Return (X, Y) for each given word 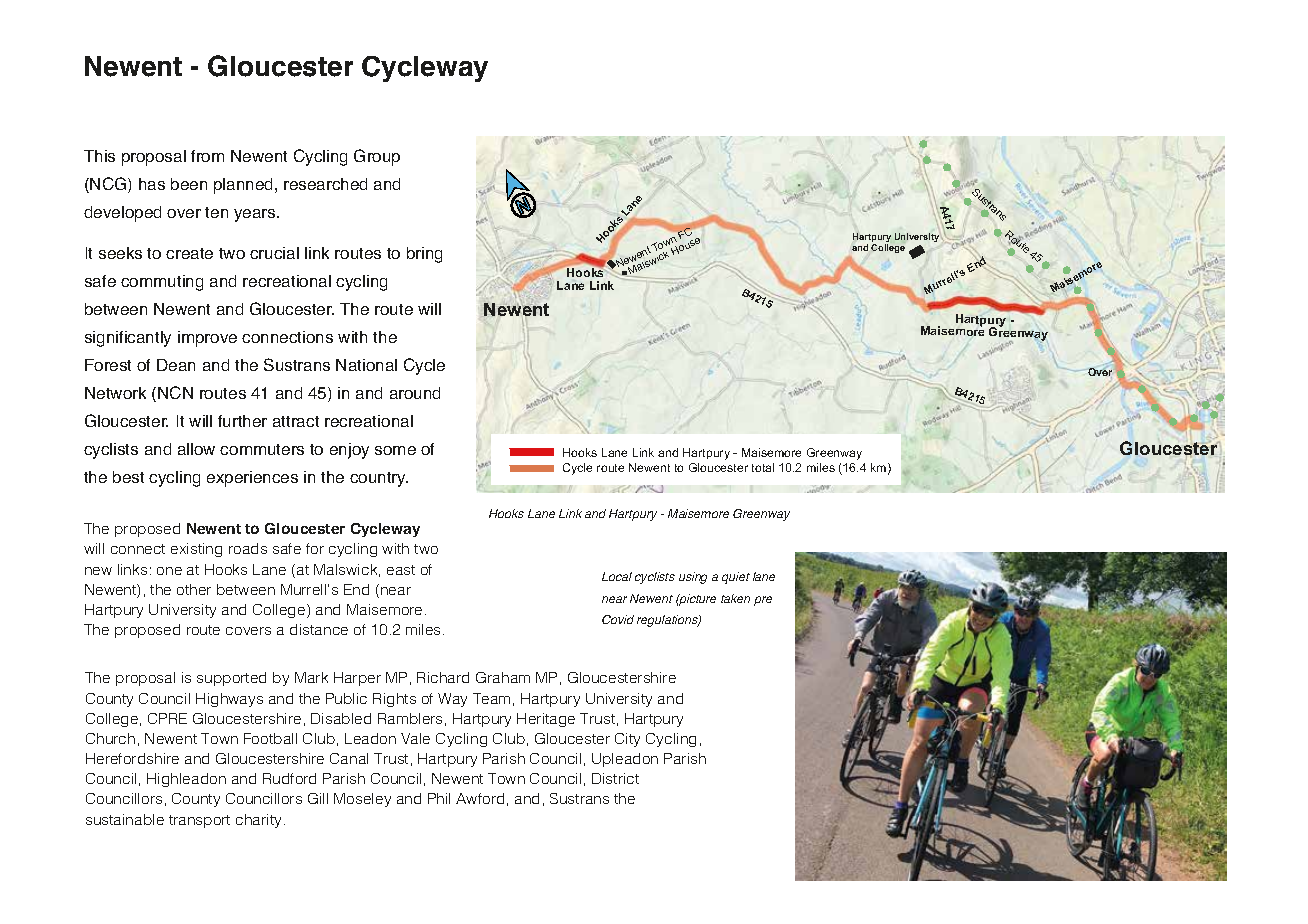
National (366, 365)
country (379, 479)
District (615, 778)
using (693, 578)
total (763, 467)
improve (207, 339)
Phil (439, 798)
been (189, 184)
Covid (618, 619)
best (128, 477)
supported (231, 679)
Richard (443, 677)
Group (377, 157)
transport (199, 821)
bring (424, 255)
